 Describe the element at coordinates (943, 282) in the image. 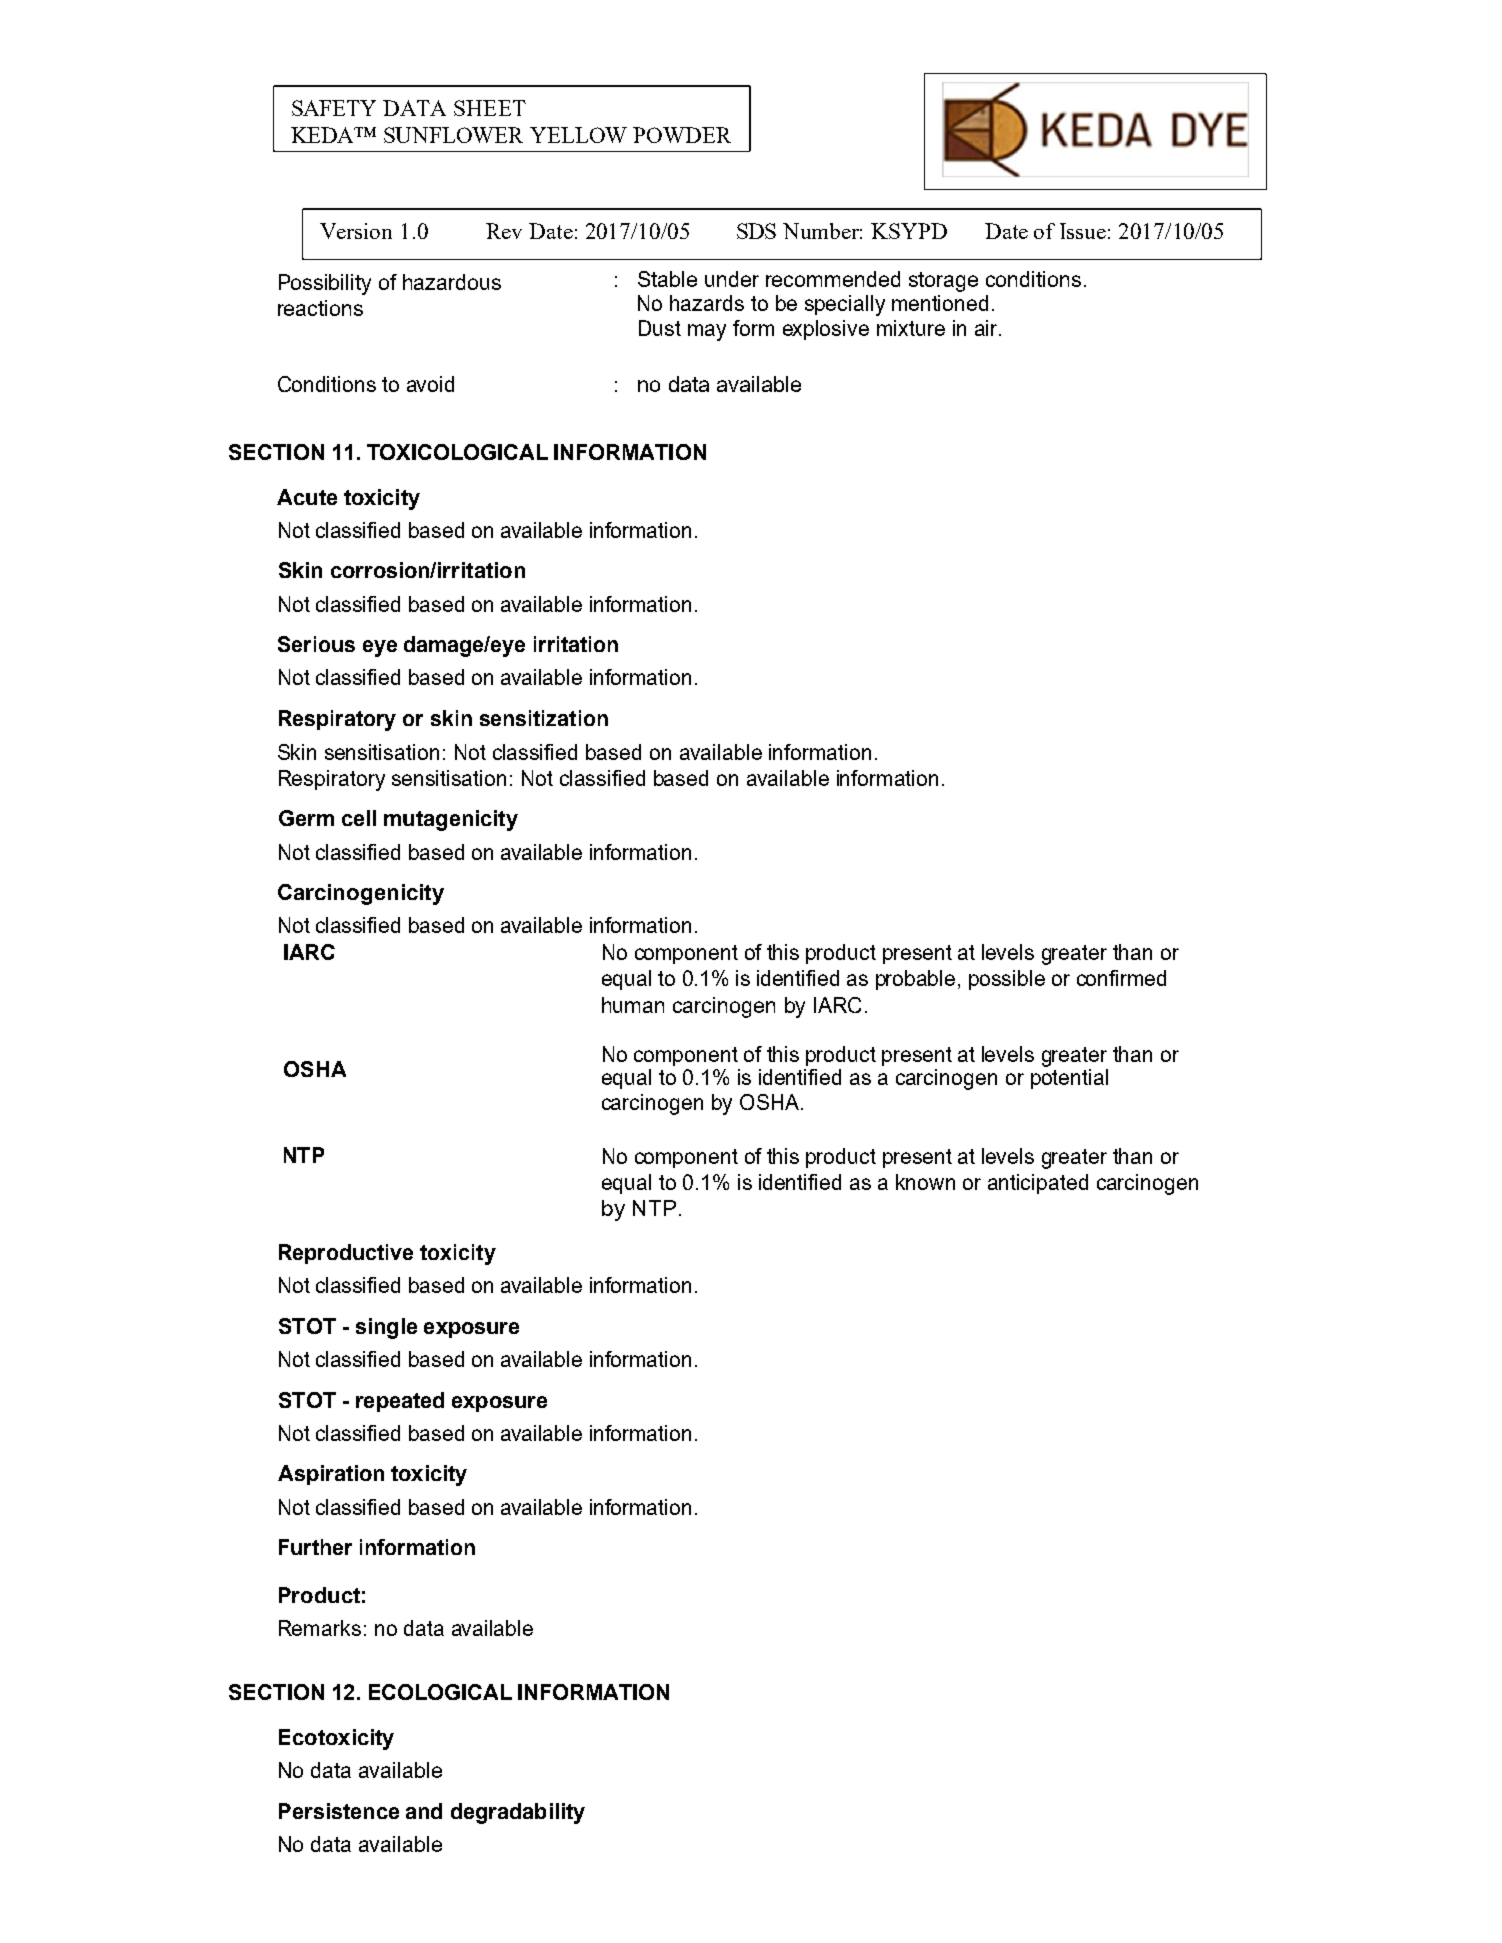

I see `storage` at that location.
